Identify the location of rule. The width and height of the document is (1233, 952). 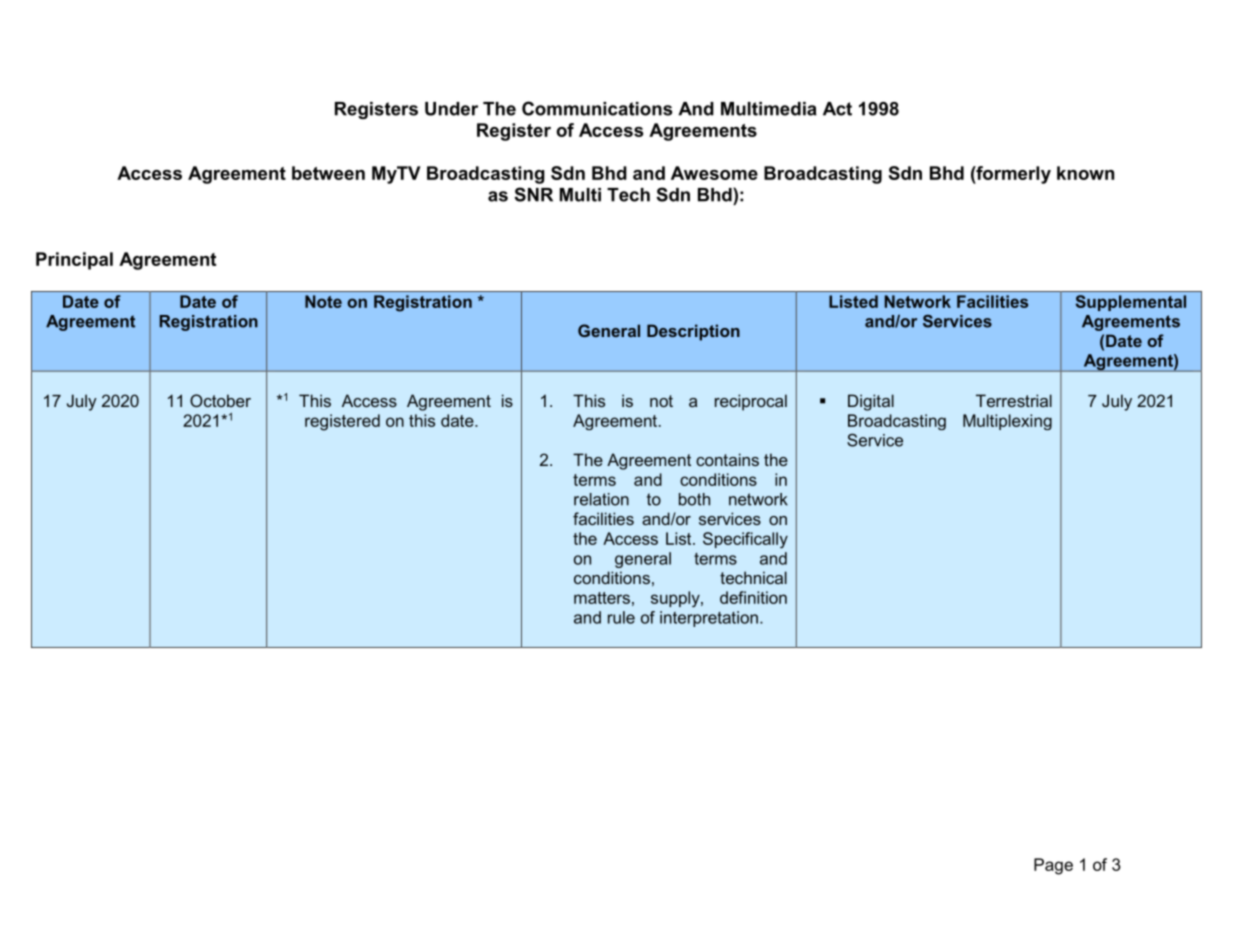
(621, 617).
